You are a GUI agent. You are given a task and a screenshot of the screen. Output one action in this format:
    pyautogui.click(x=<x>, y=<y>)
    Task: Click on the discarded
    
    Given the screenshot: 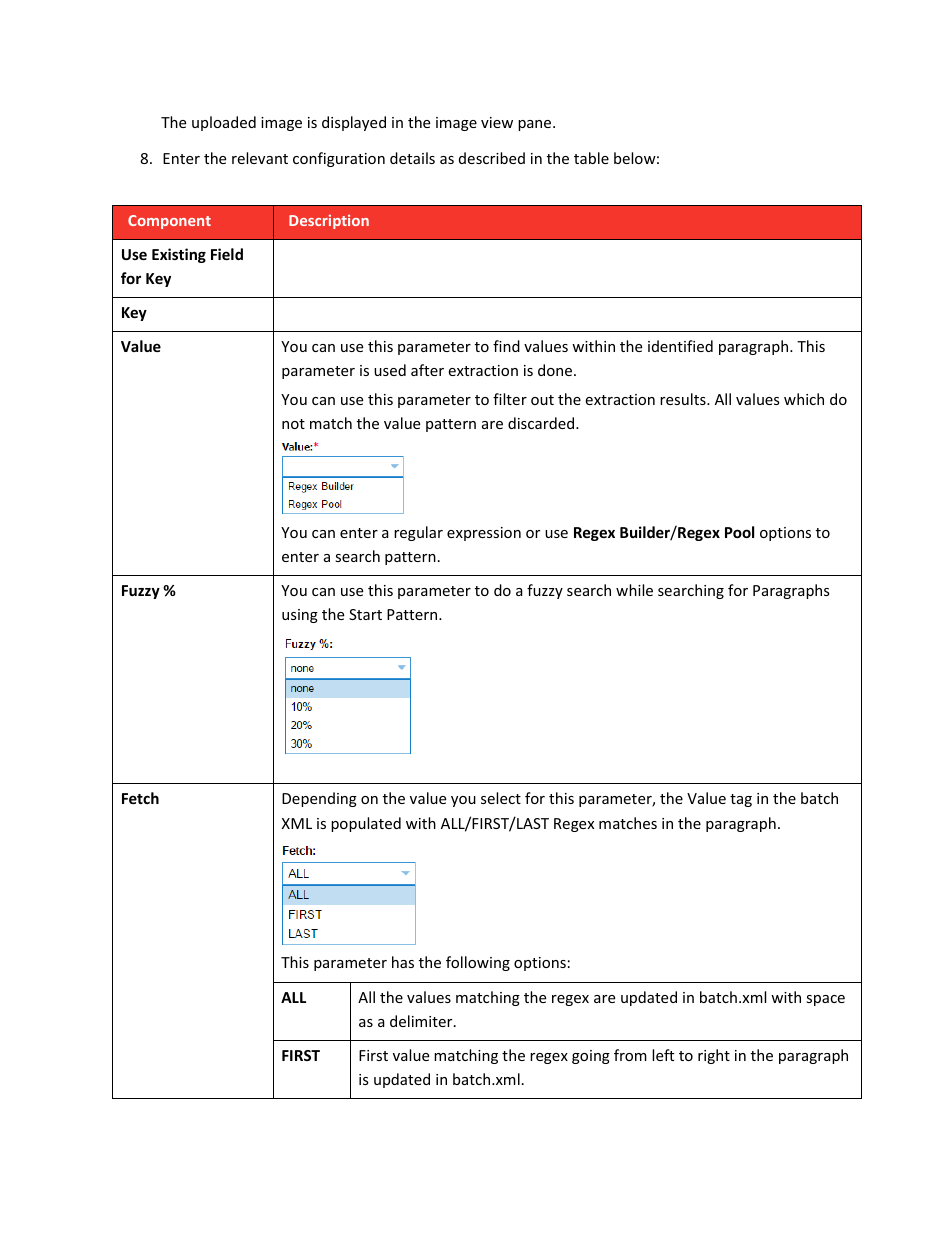 What is the action you would take?
    pyautogui.click(x=542, y=423)
